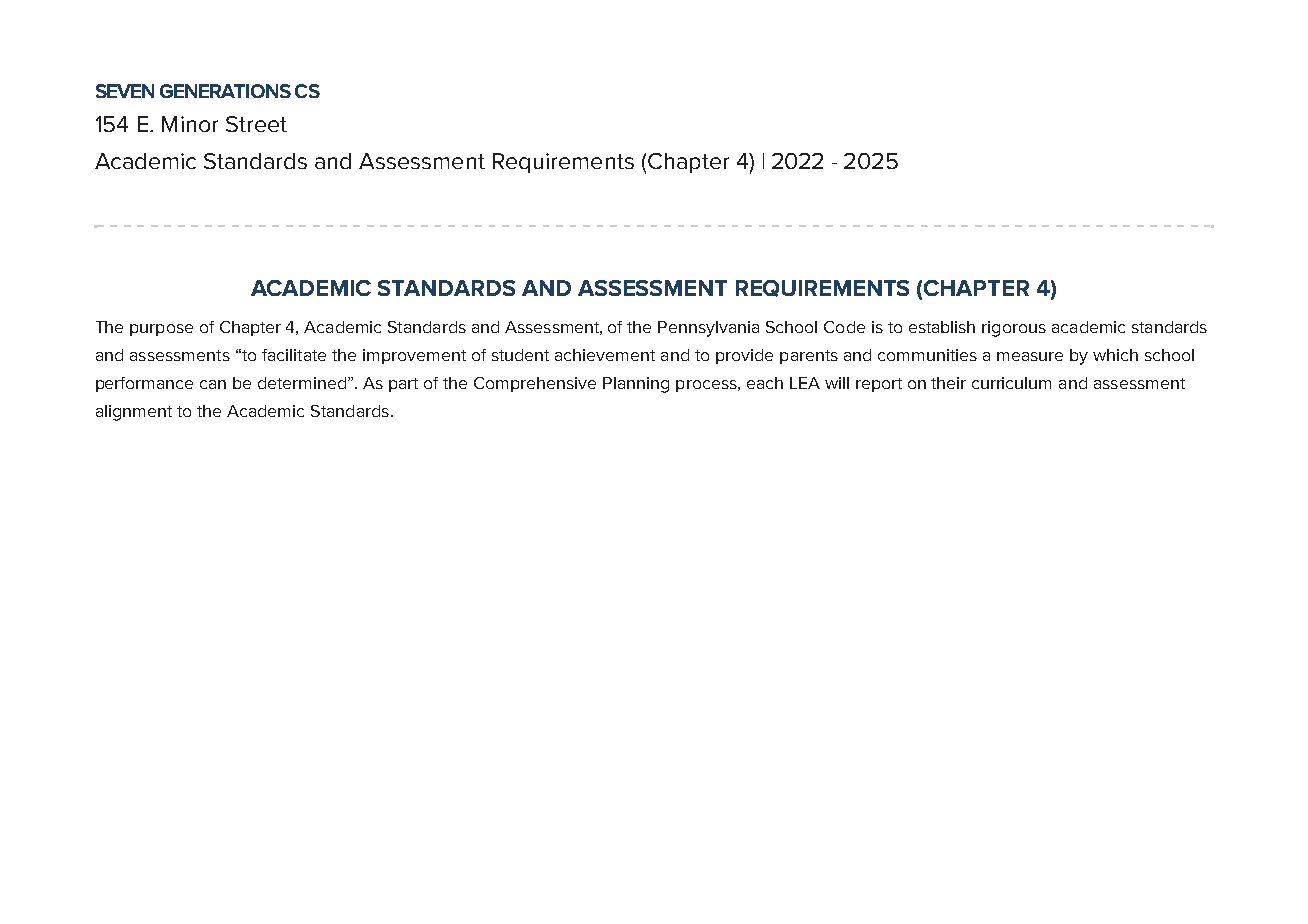 This screenshot has width=1308, height=924. What do you see at coordinates (134, 413) in the screenshot?
I see `alignment` at bounding box center [134, 413].
